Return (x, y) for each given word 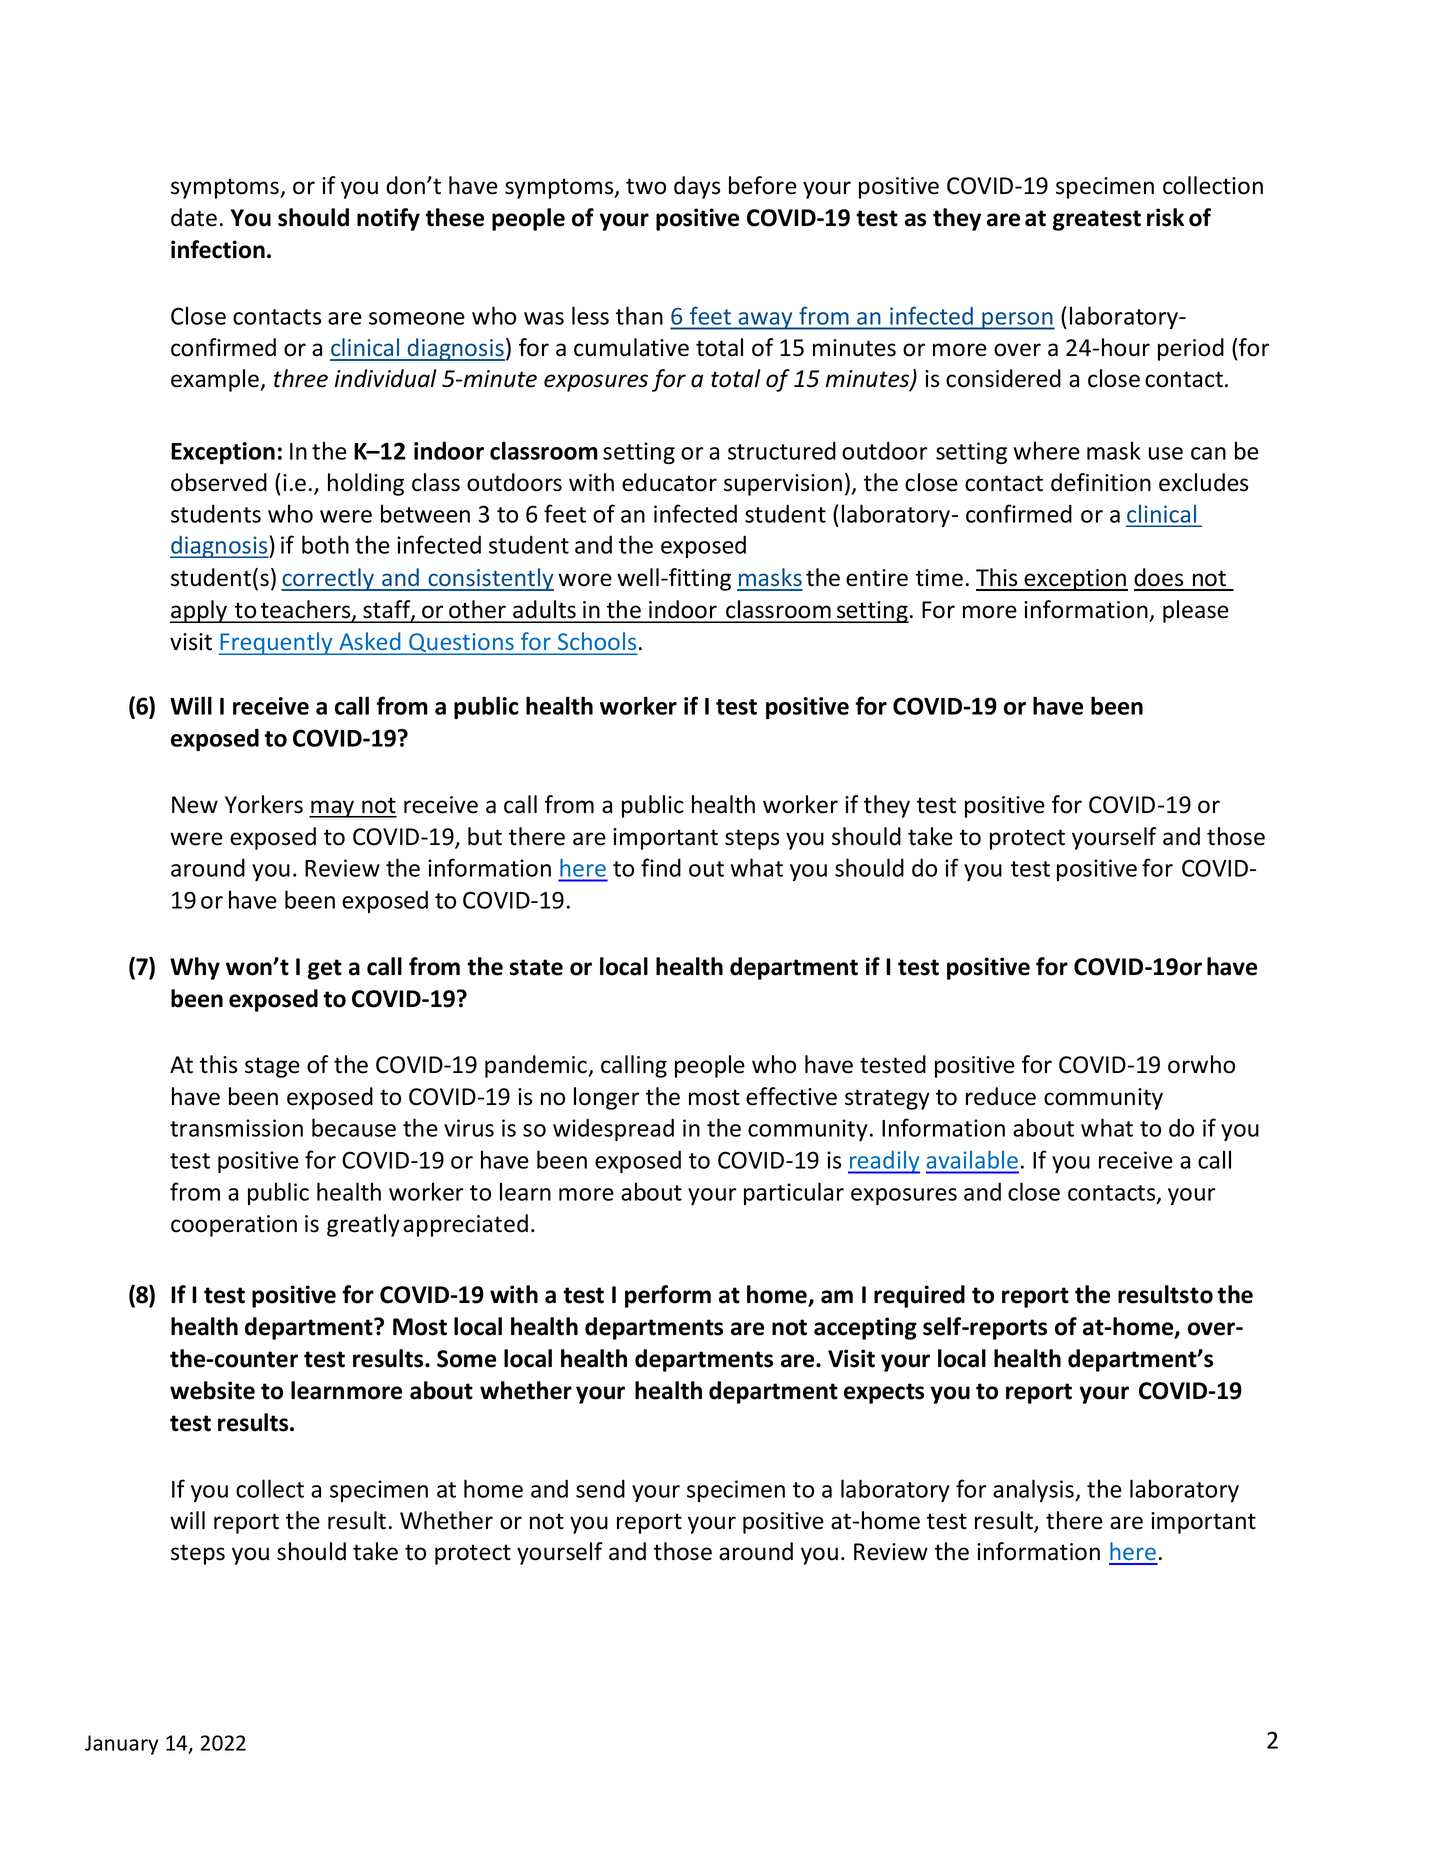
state (536, 967)
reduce (1001, 1096)
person (1017, 321)
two (646, 186)
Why (195, 968)
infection (218, 249)
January (121, 1745)
